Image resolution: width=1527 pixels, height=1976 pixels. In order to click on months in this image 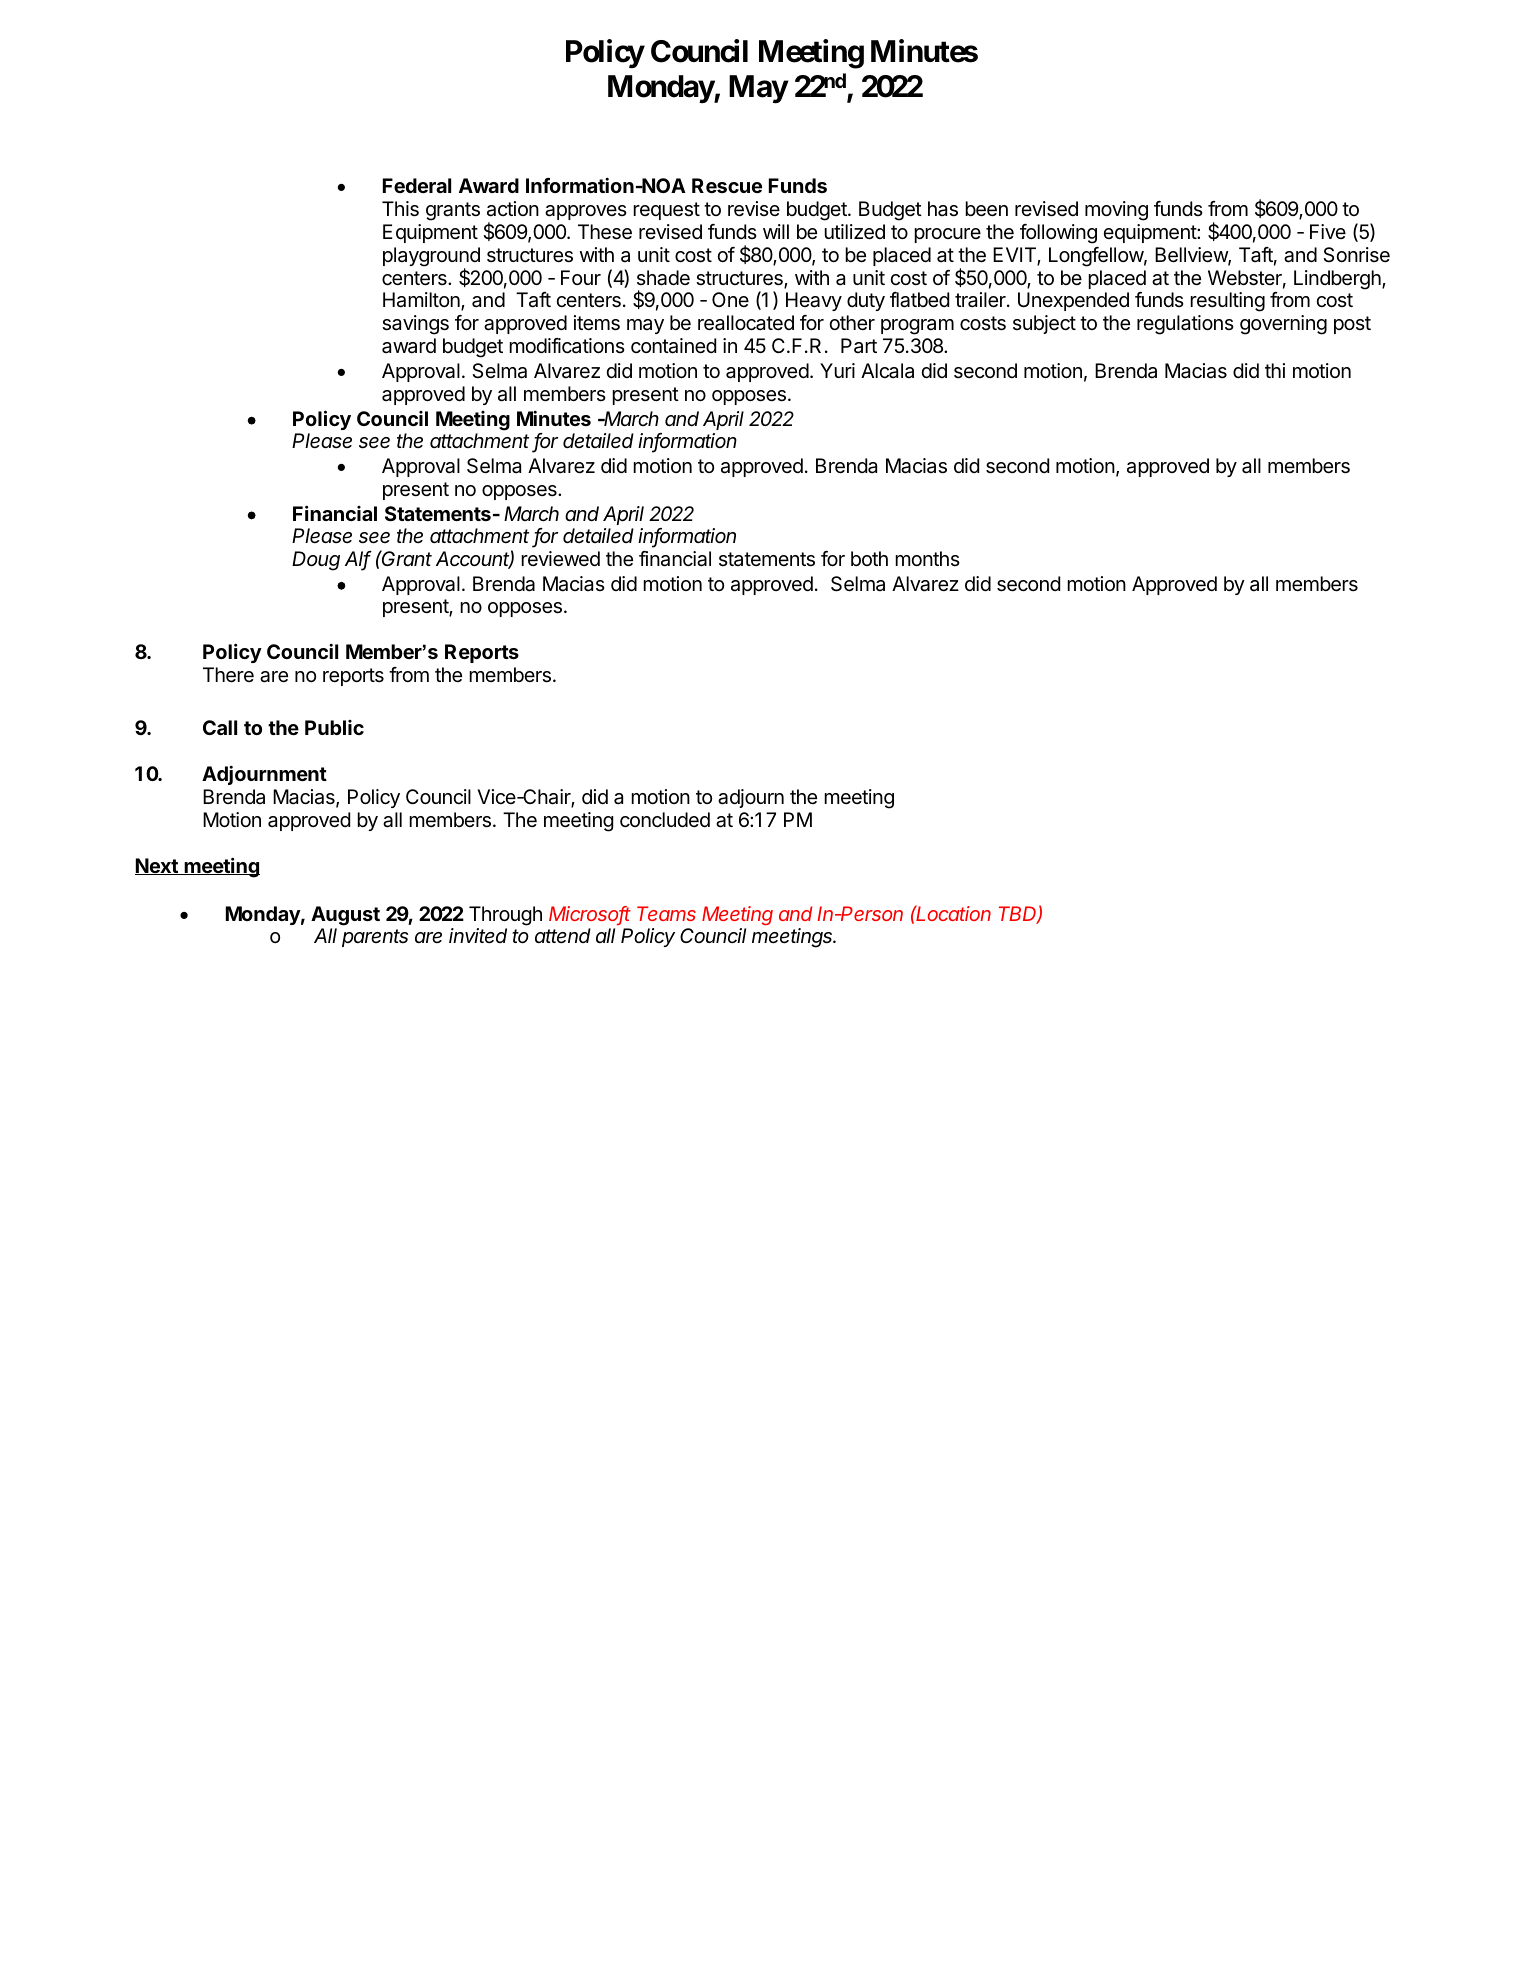, I will do `click(927, 558)`.
